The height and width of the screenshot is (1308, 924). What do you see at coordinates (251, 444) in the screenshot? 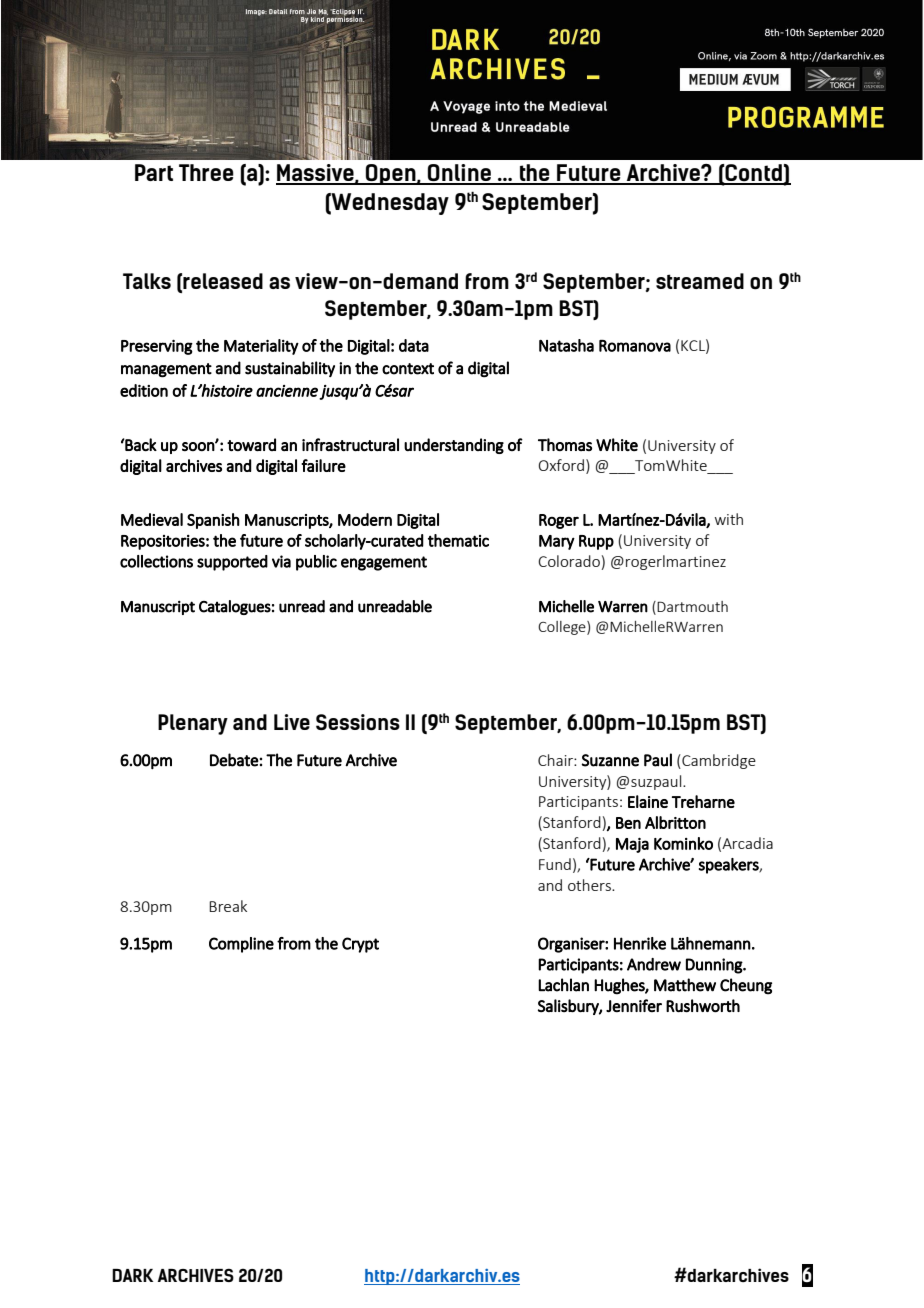
I see `toward` at bounding box center [251, 444].
